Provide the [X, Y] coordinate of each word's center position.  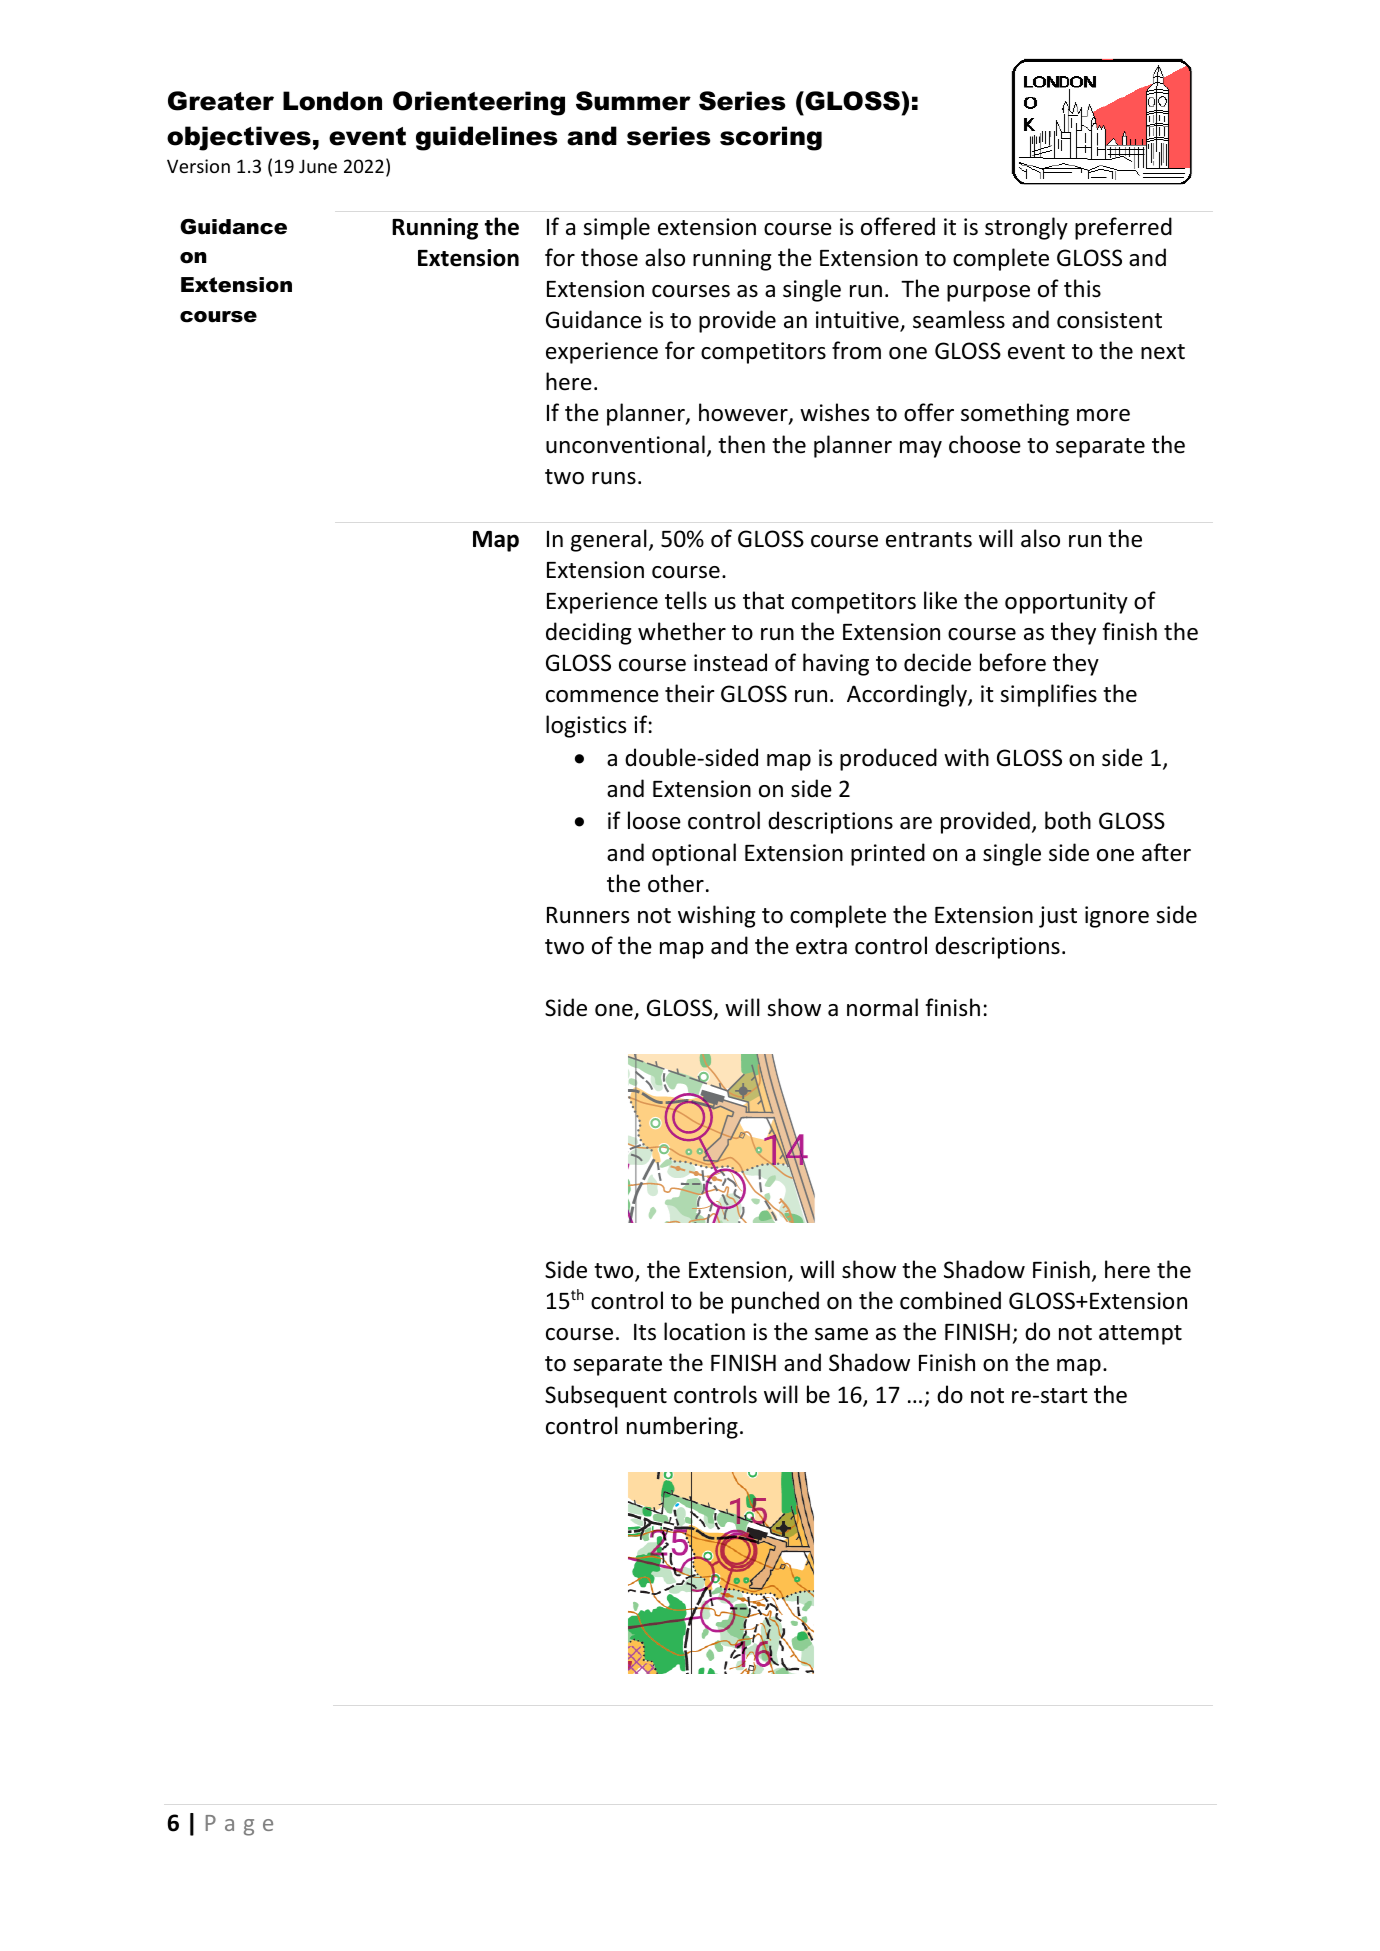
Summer [633, 101]
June [318, 166]
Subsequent [606, 1396]
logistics [586, 726]
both [1068, 820]
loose [654, 820]
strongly [1026, 228]
